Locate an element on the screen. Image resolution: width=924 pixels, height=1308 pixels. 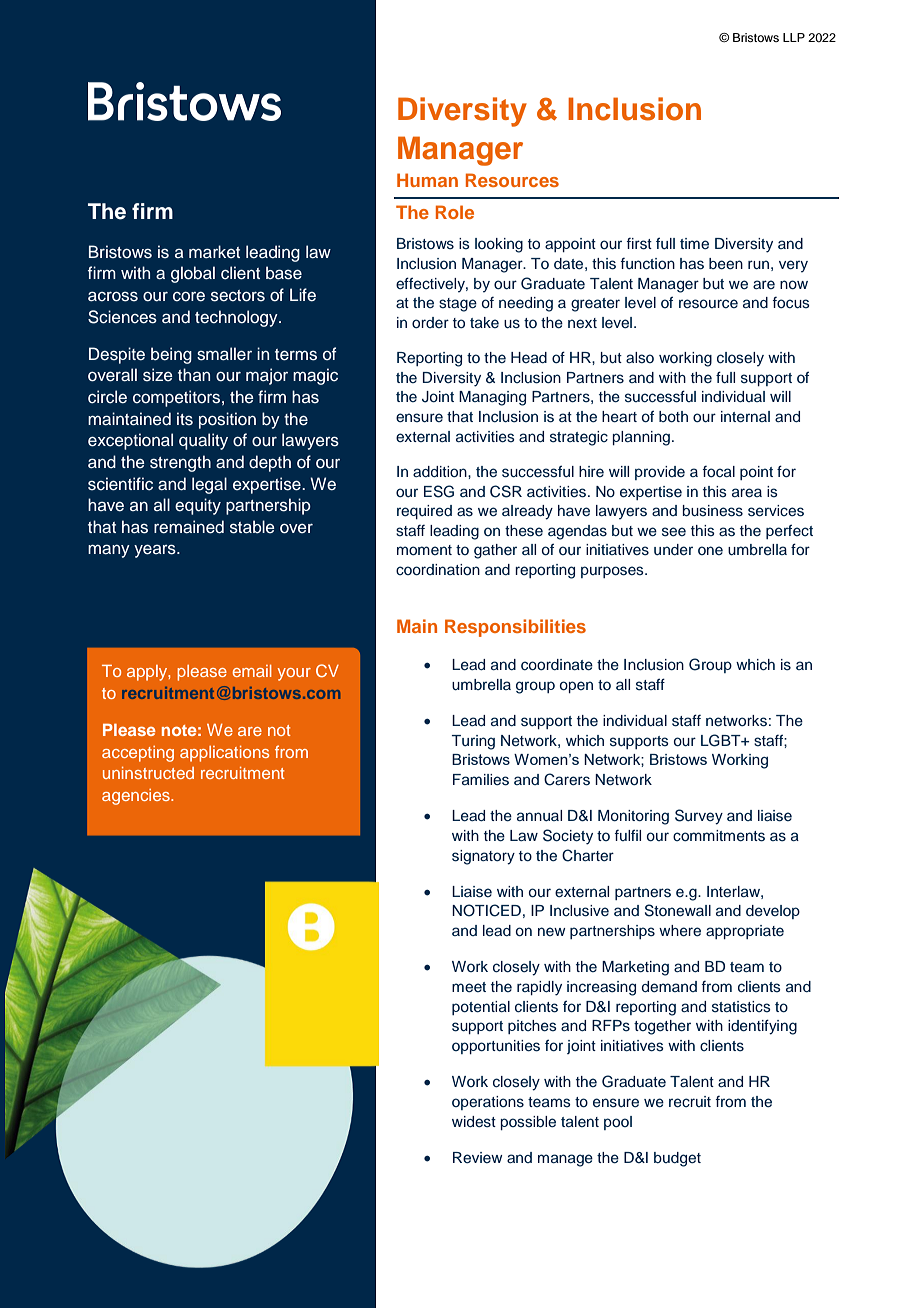
order is located at coordinates (430, 322).
